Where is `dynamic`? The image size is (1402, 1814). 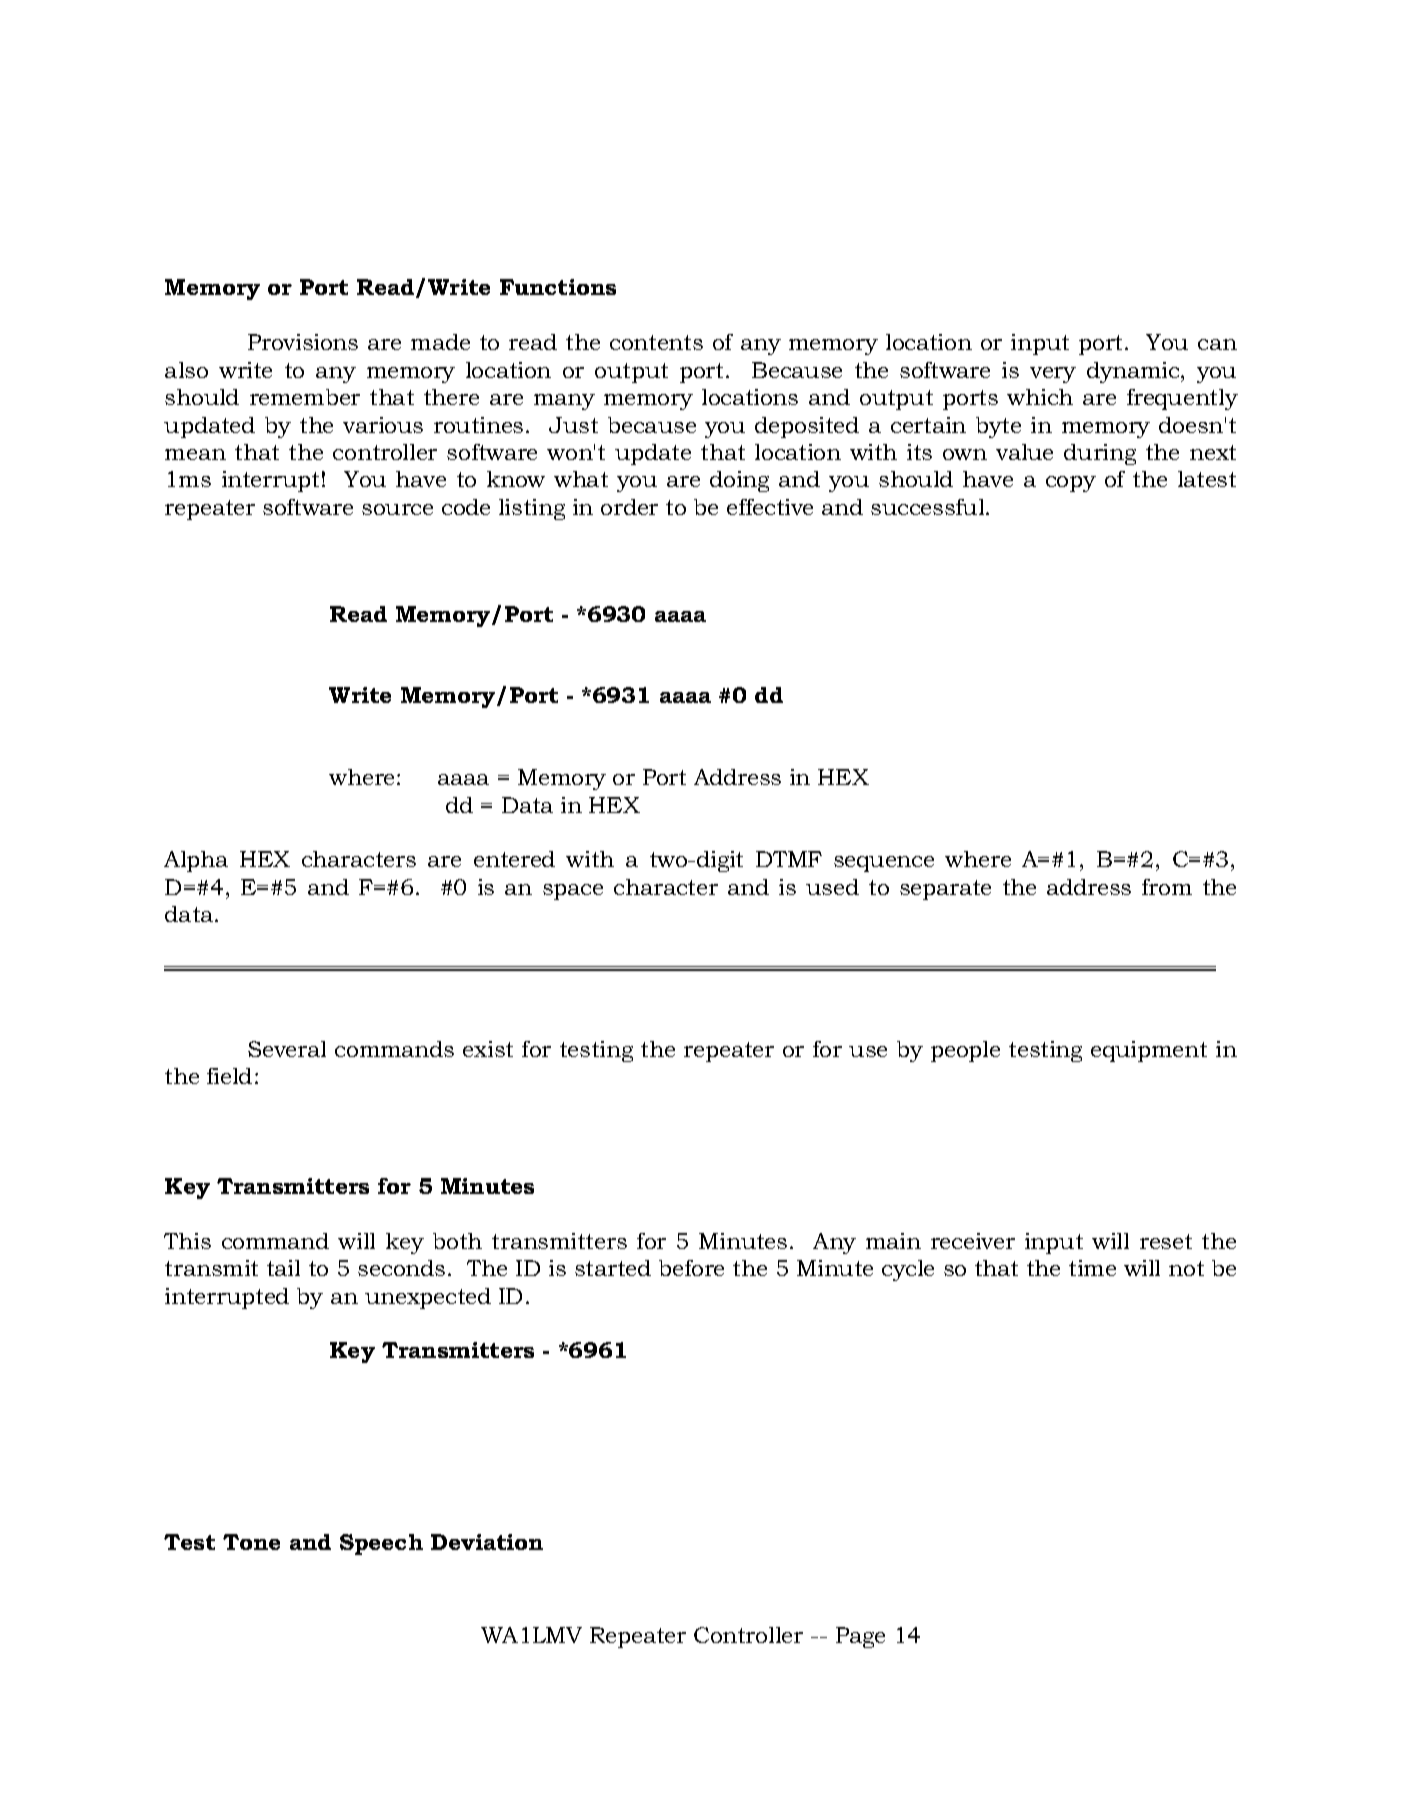 dynamic is located at coordinates (1134, 372).
